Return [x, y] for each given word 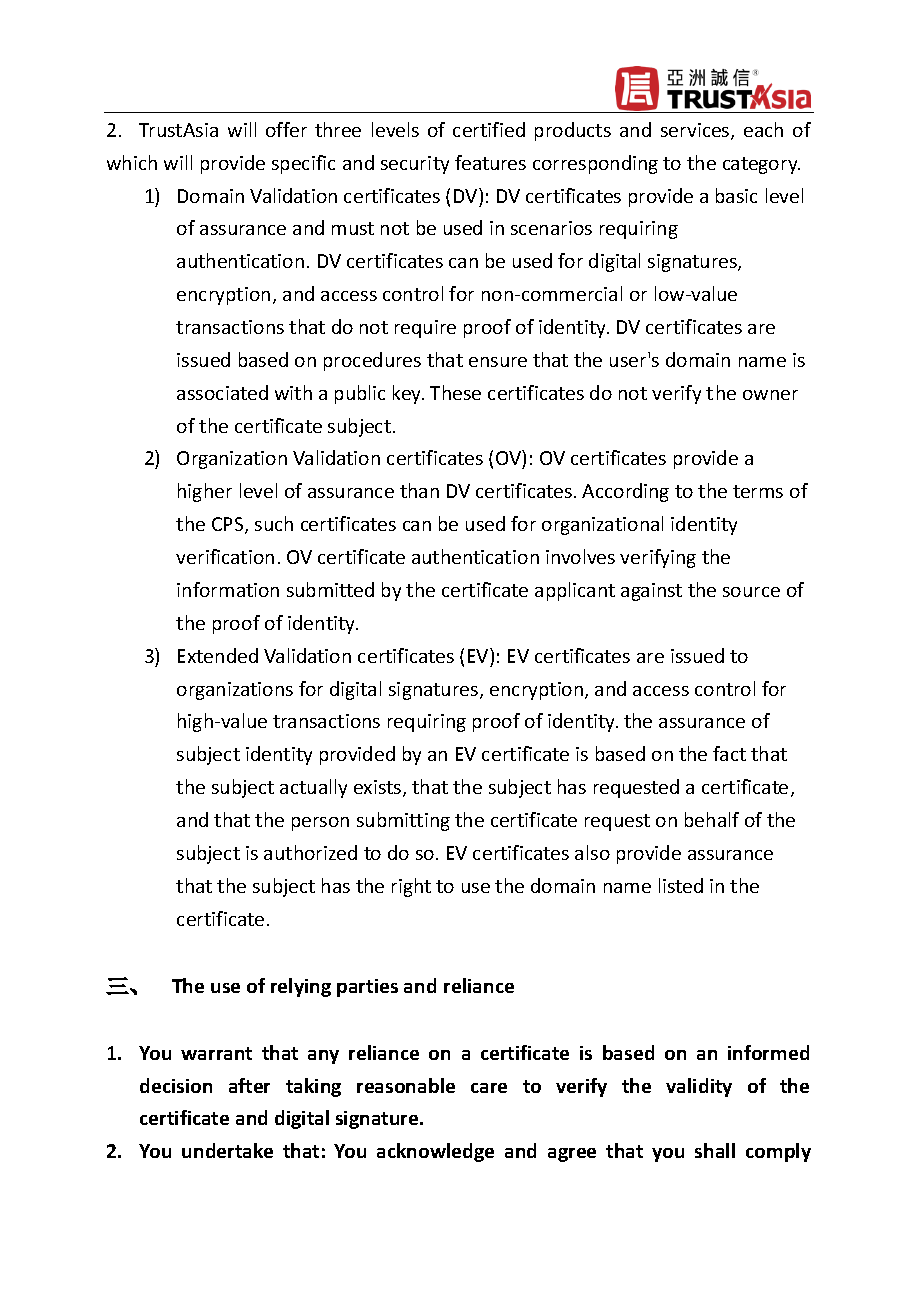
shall [715, 1150]
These [455, 392]
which [132, 162]
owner [770, 395]
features [490, 162]
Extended [218, 655]
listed [681, 885]
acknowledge [435, 1152]
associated [222, 392]
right [411, 887]
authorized [310, 852]
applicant [575, 591]
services [696, 131]
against [651, 592]
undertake [227, 1150]
